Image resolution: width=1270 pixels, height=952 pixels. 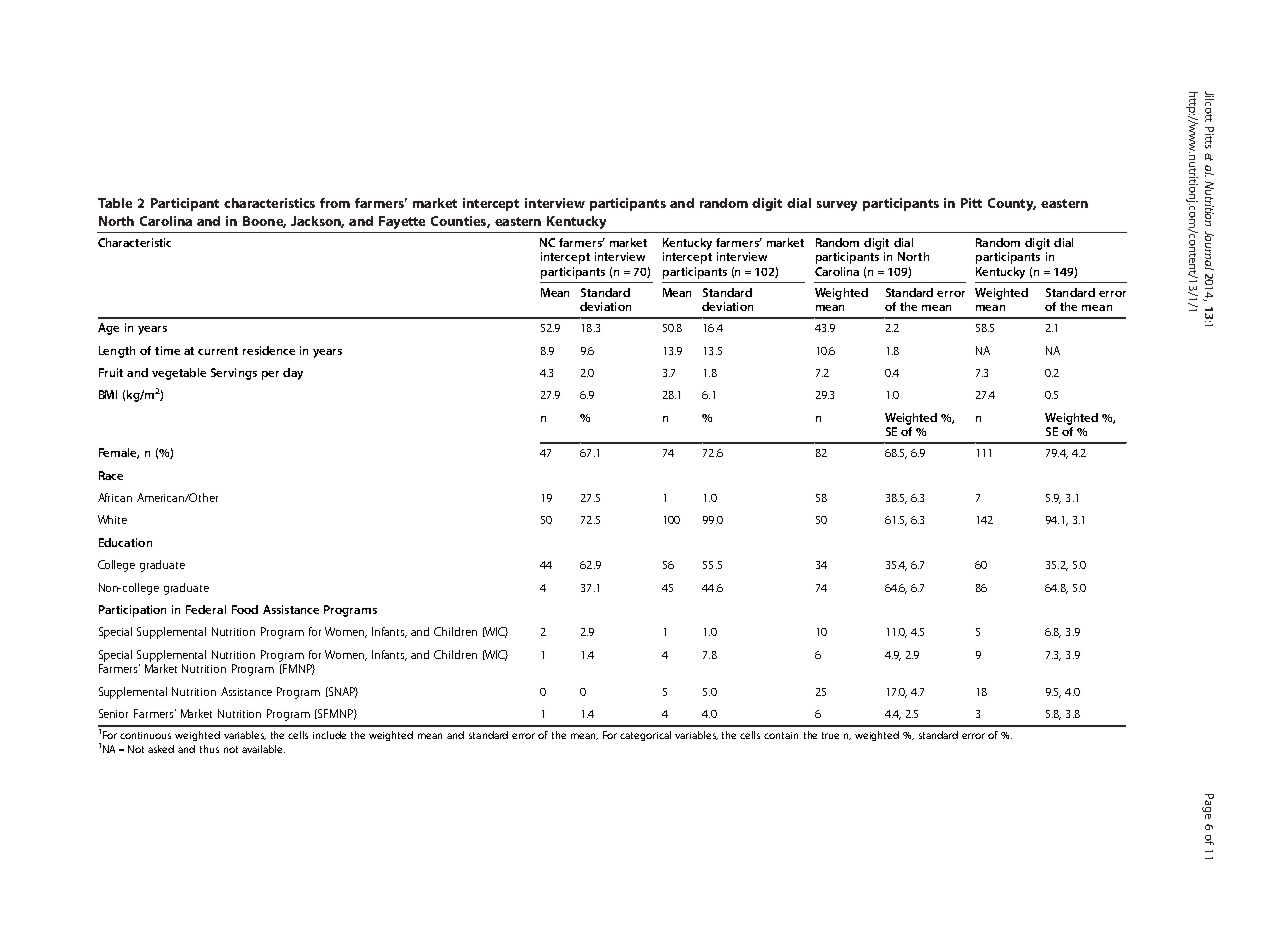 What do you see at coordinates (335, 203) in the screenshot?
I see `from` at bounding box center [335, 203].
